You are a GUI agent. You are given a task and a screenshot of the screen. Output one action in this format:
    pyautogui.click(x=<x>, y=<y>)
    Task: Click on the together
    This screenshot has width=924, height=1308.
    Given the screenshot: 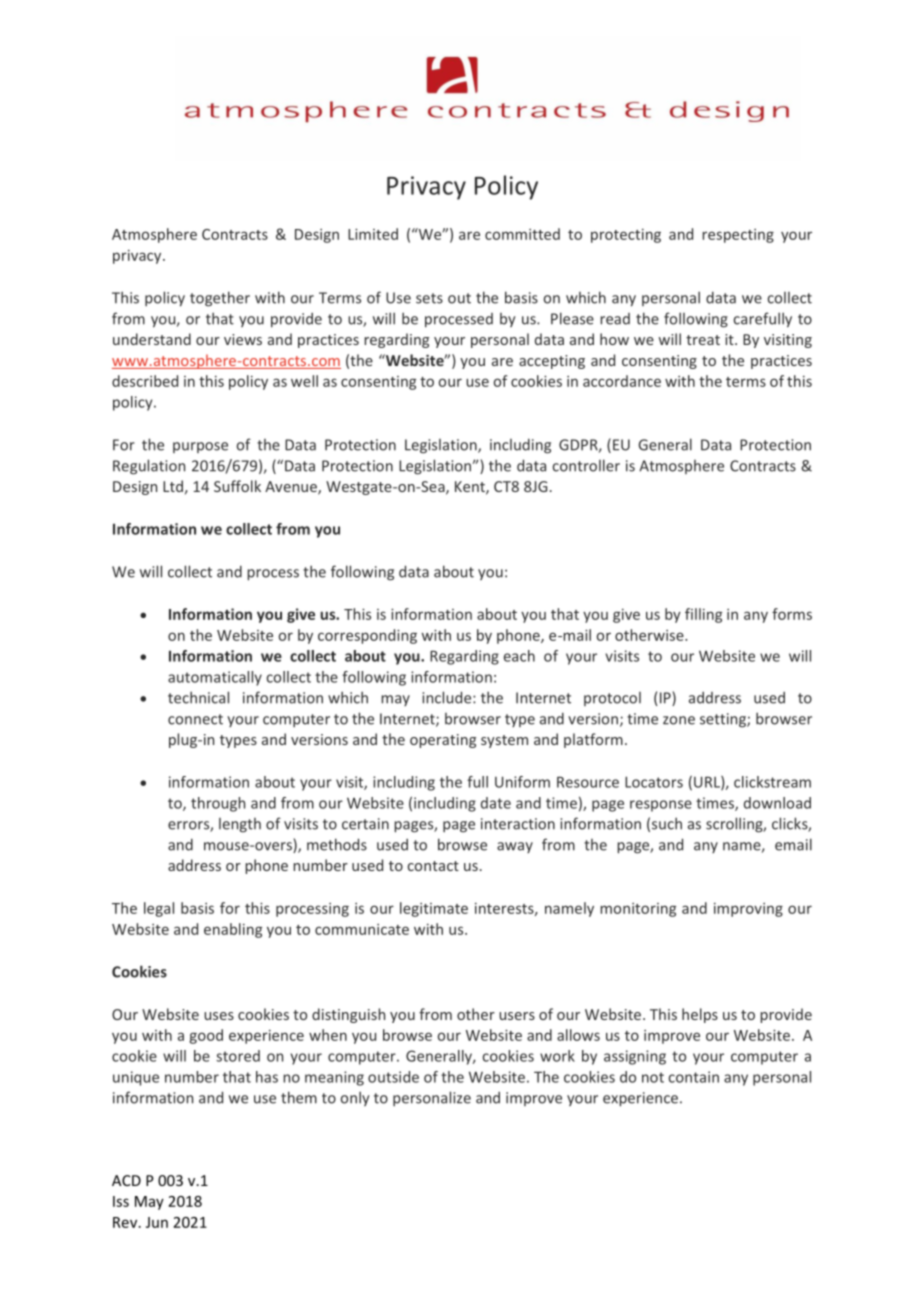 What is the action you would take?
    pyautogui.click(x=220, y=299)
